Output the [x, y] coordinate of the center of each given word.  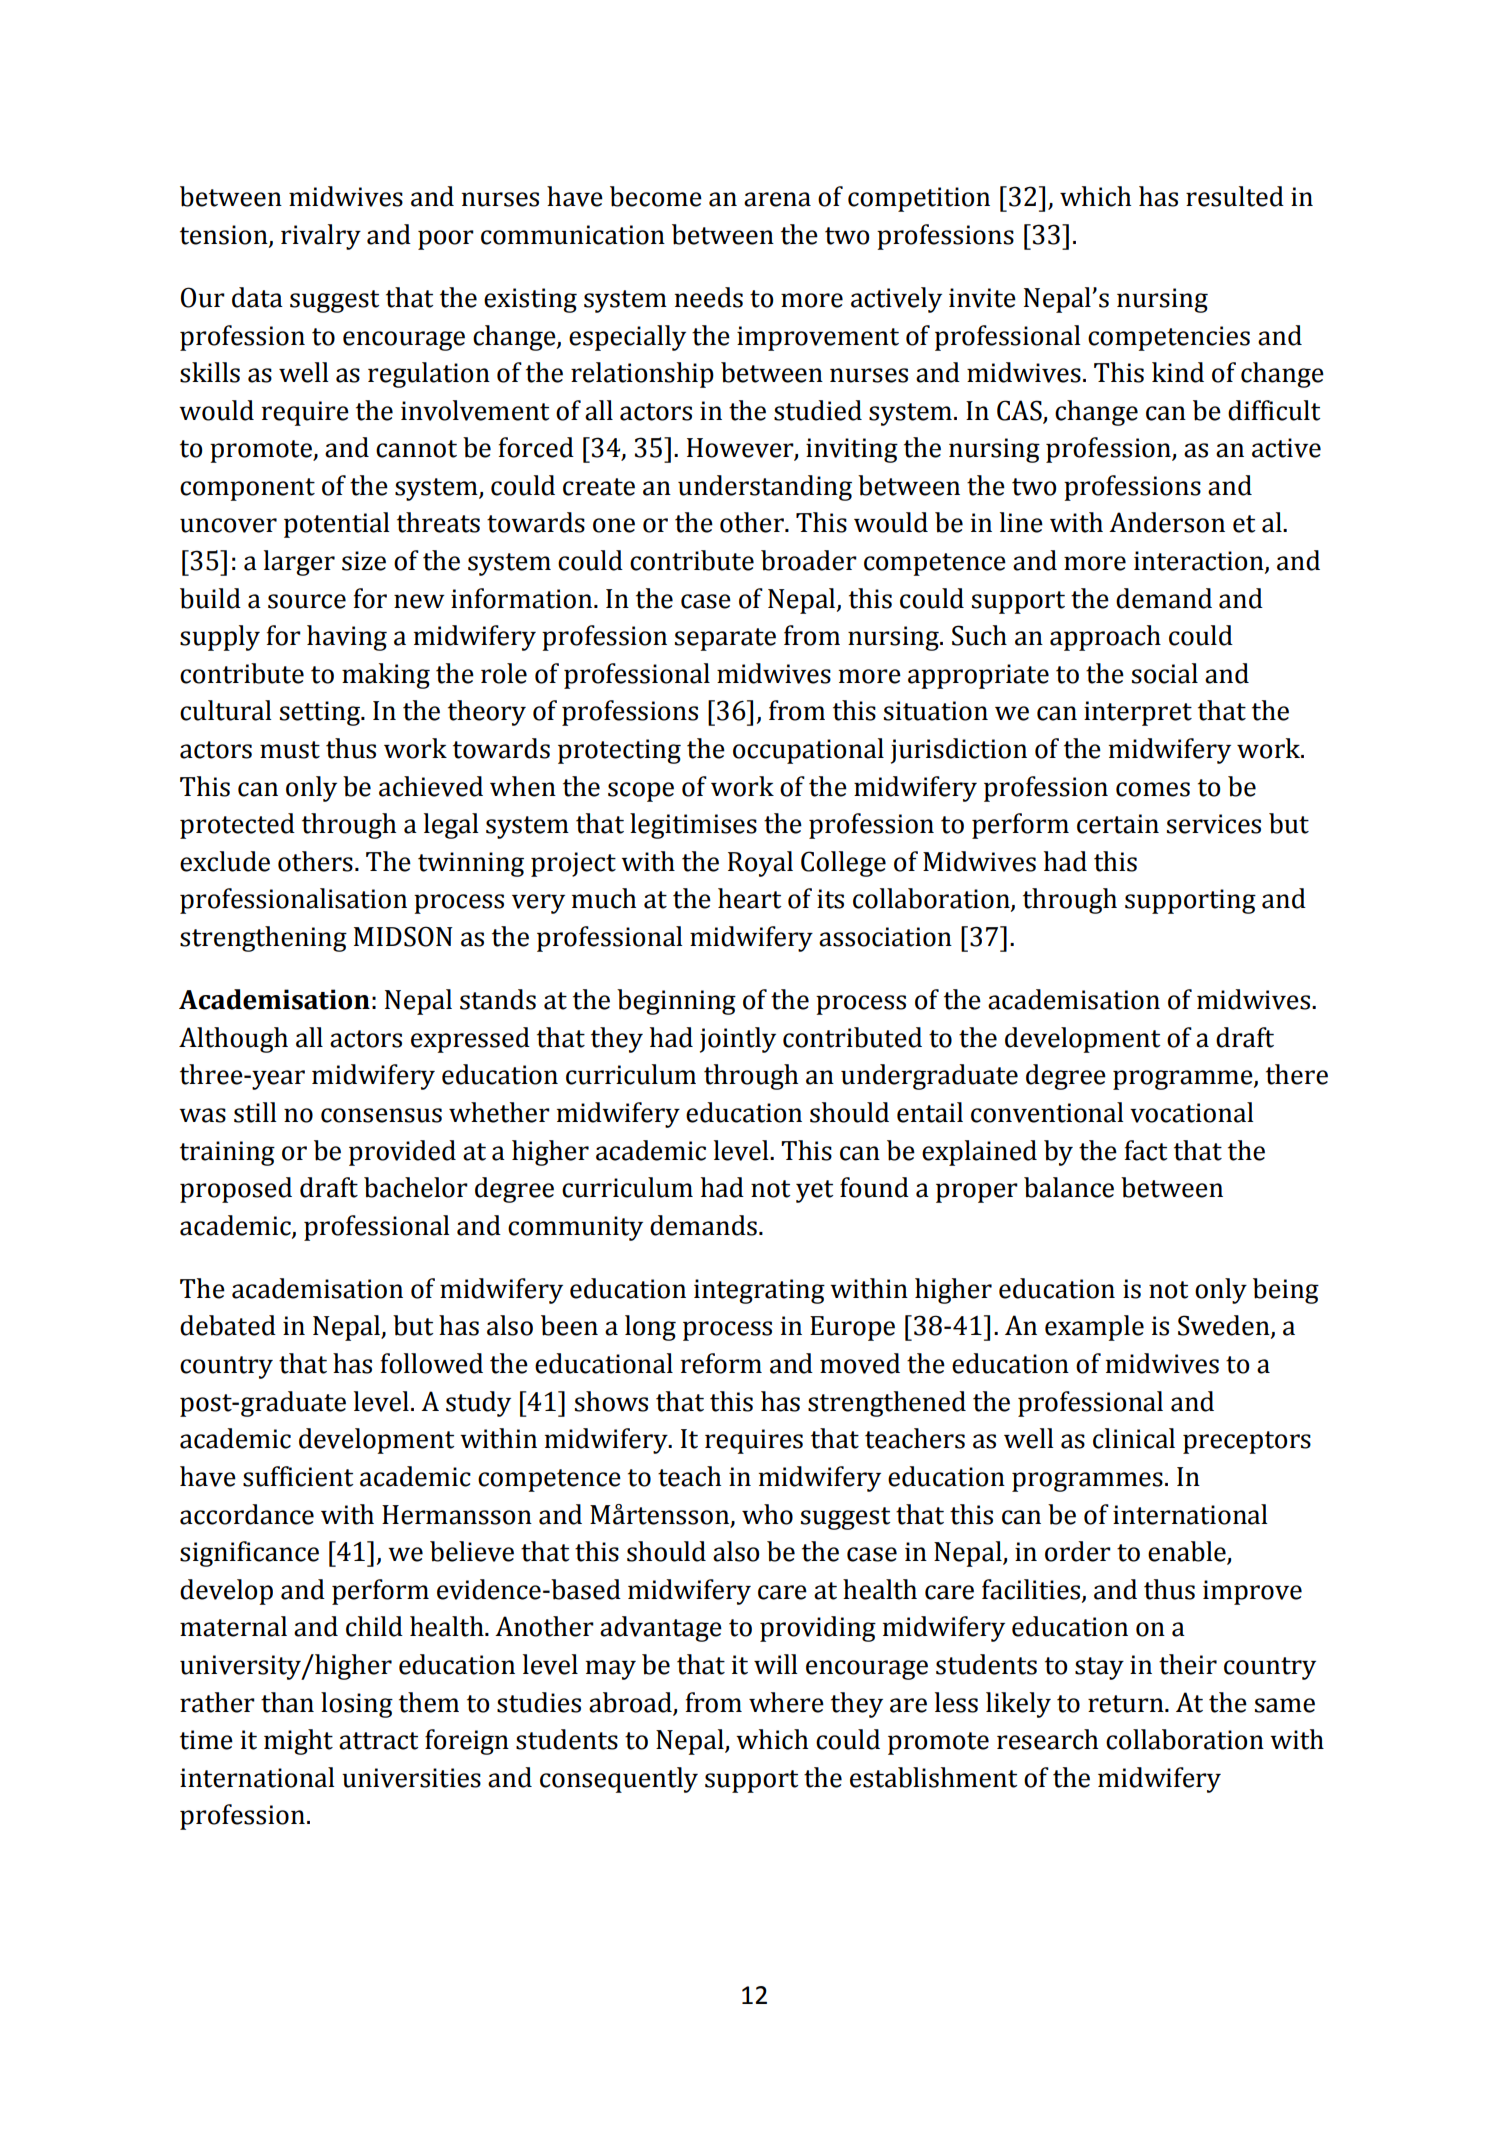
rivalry [321, 237]
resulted [1235, 196]
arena [777, 199]
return [1127, 1704]
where [786, 1702]
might [298, 1742]
